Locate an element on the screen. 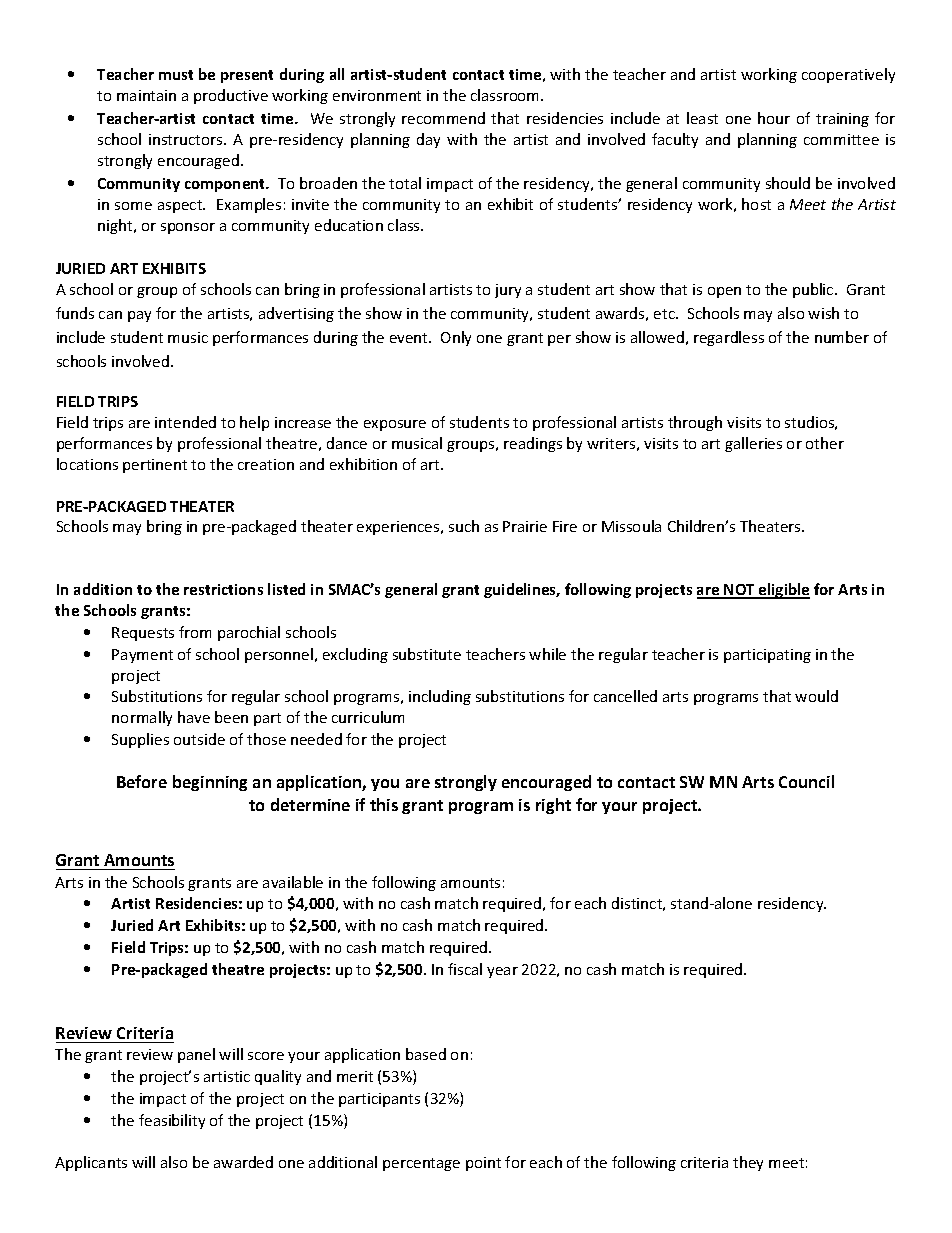 The height and width of the screenshot is (1233, 952). recommend is located at coordinates (443, 118).
